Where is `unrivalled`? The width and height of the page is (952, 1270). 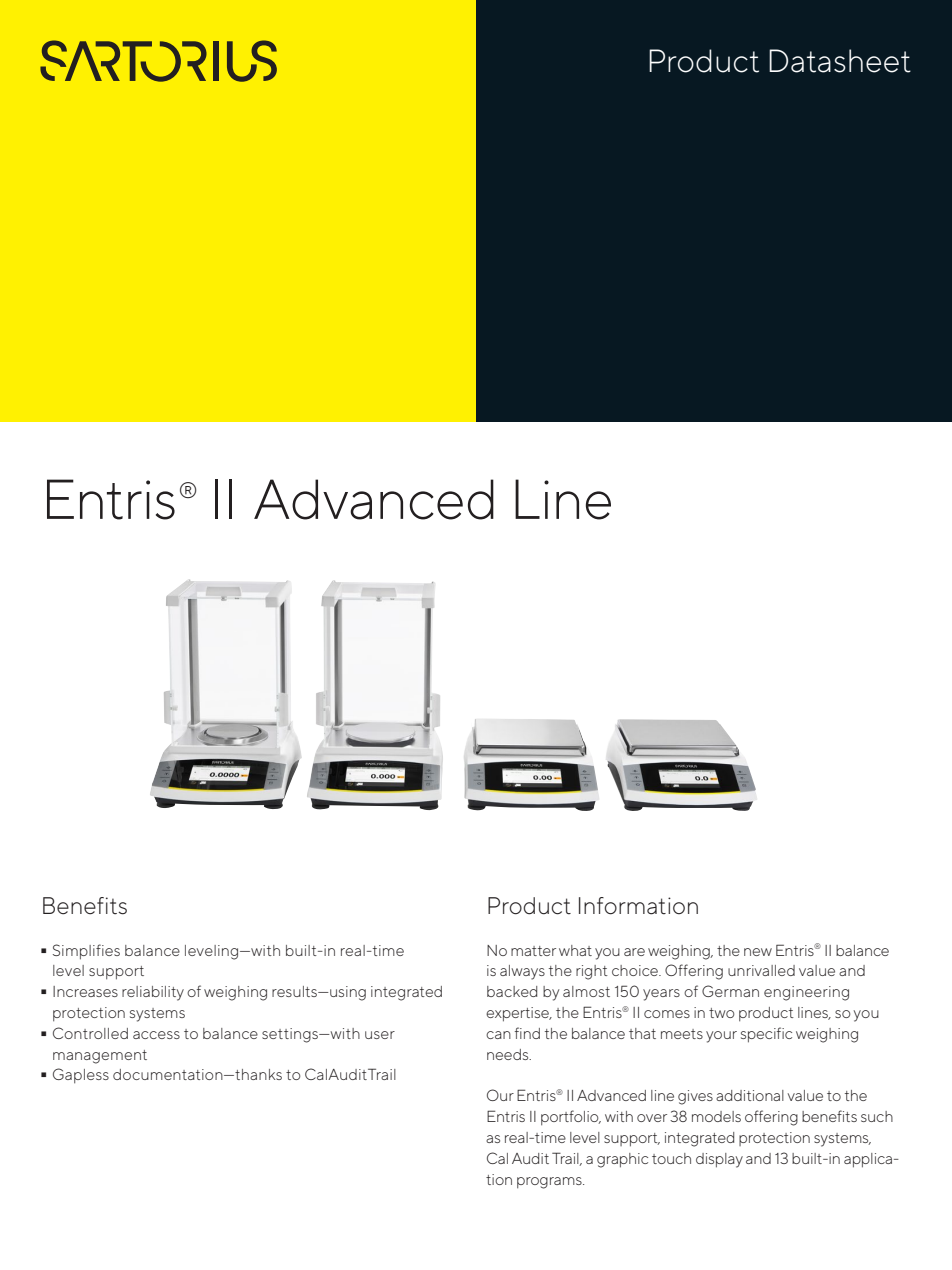
unrivalled is located at coordinates (761, 970).
